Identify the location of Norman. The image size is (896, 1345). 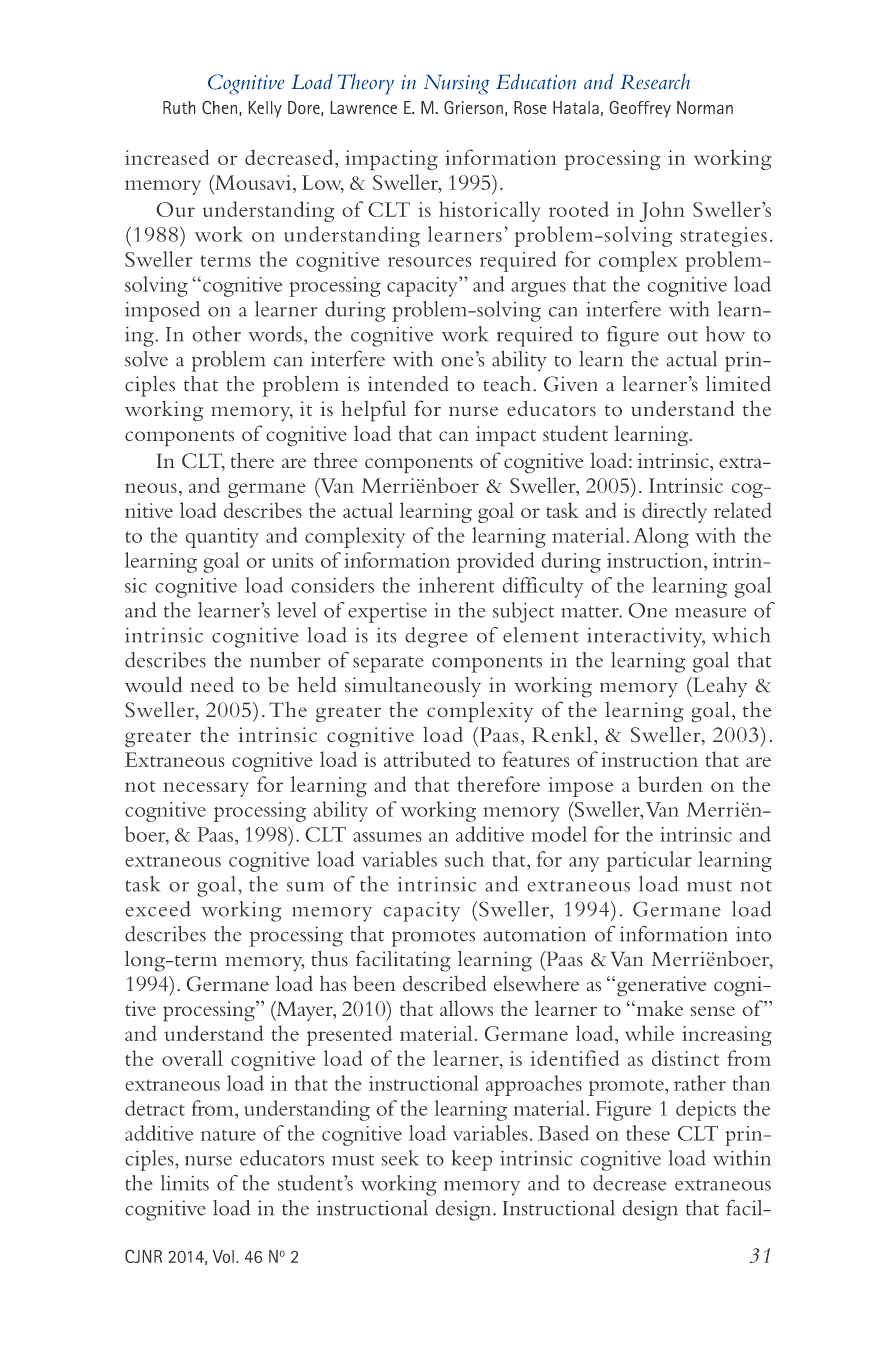
(705, 107).
